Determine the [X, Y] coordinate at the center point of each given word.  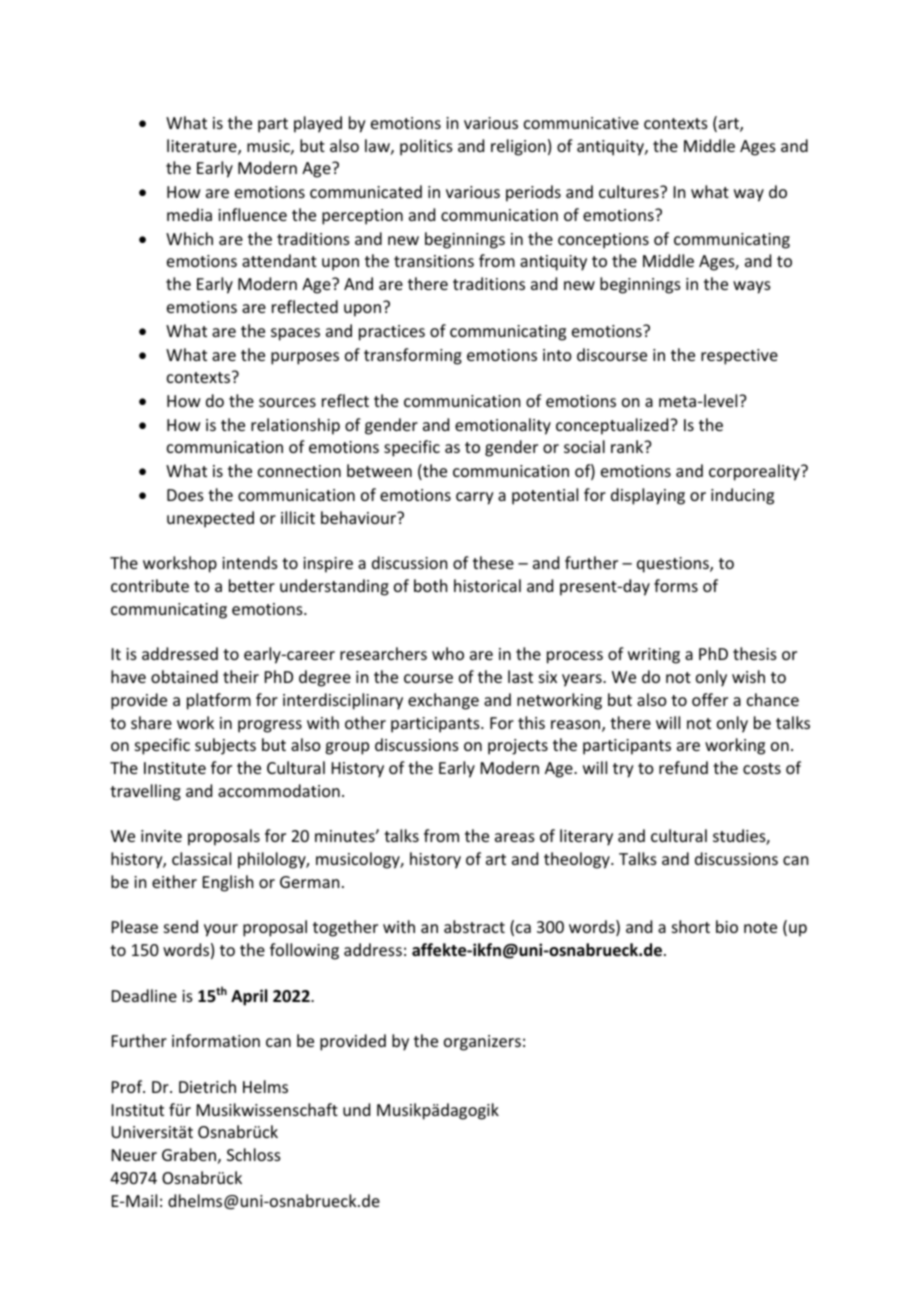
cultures [630, 191]
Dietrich [207, 1086]
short [691, 926]
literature [203, 147]
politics [426, 147]
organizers [482, 1043]
